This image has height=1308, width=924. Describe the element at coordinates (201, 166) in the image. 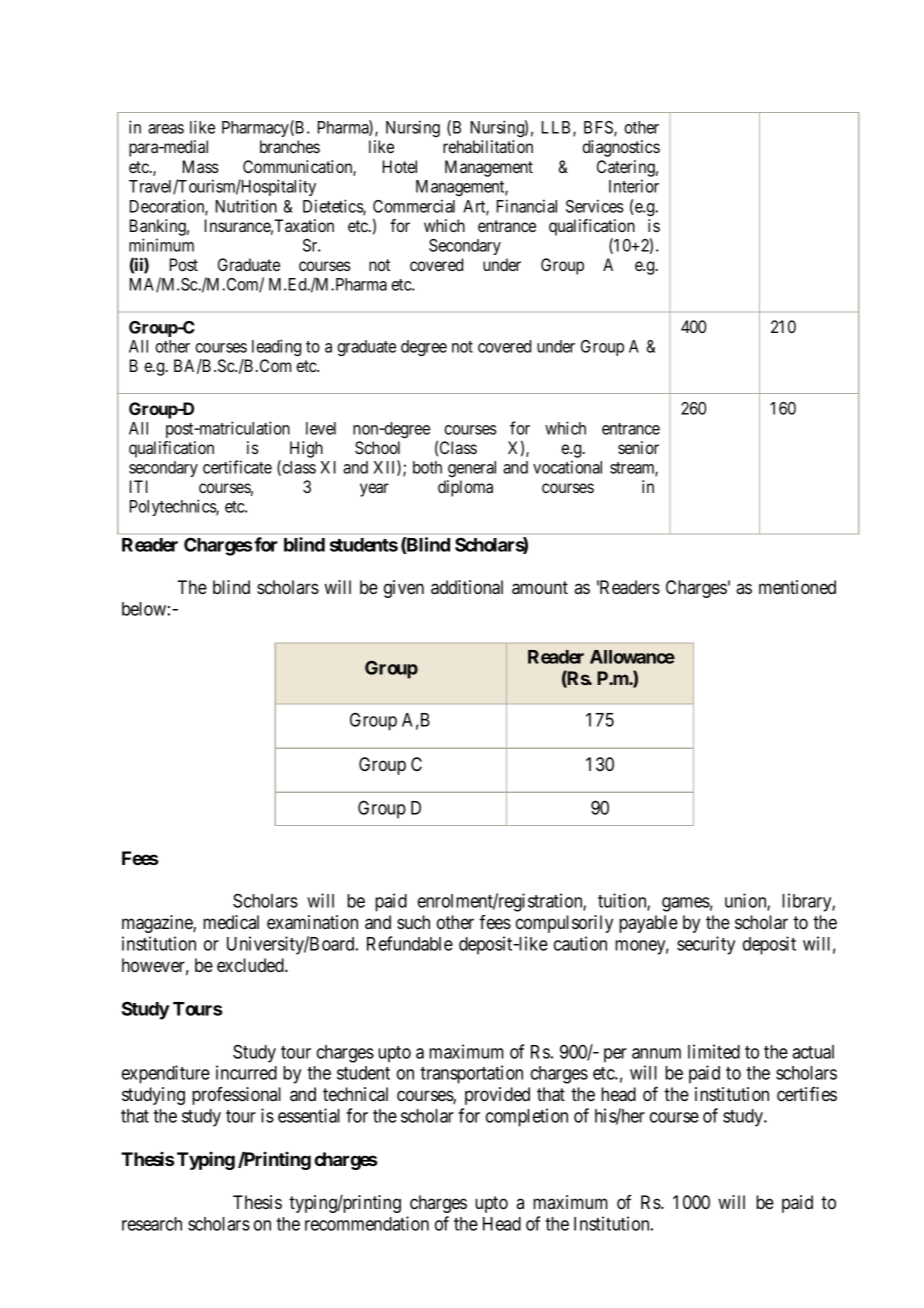

I see `Mass` at that location.
